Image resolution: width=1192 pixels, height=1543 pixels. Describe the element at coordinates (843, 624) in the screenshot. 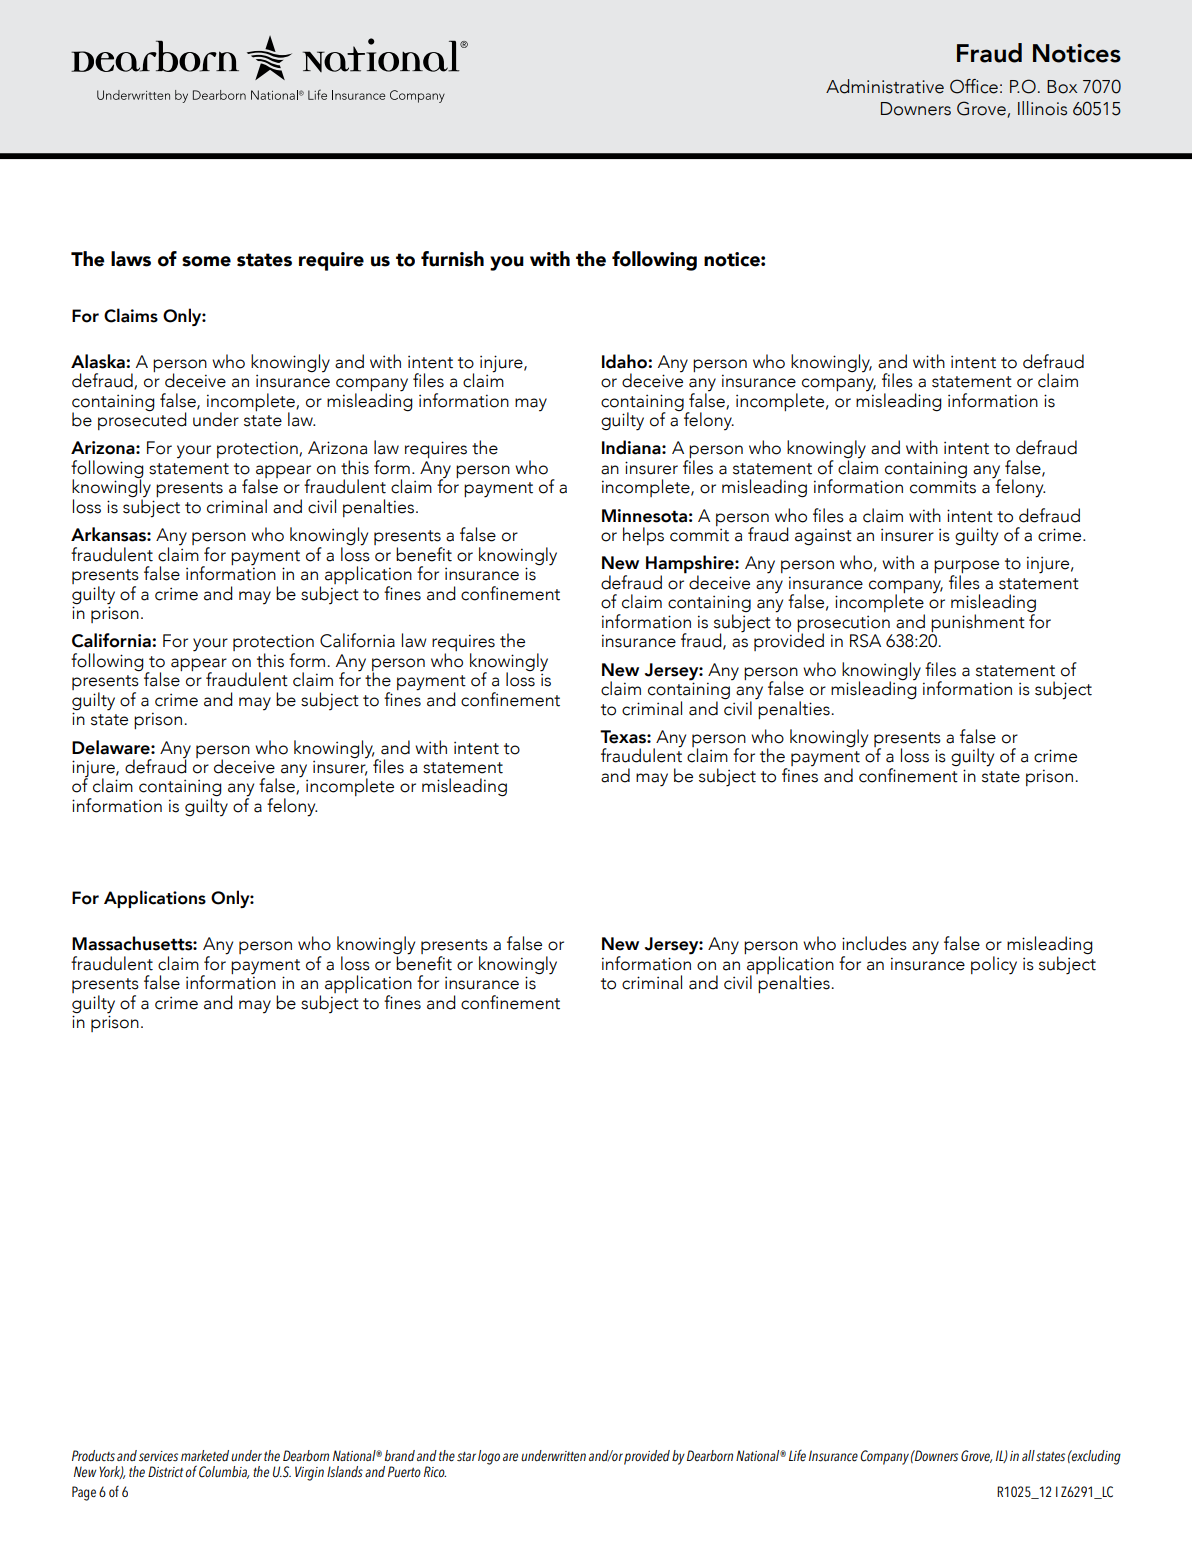

I see `prosecution` at that location.
